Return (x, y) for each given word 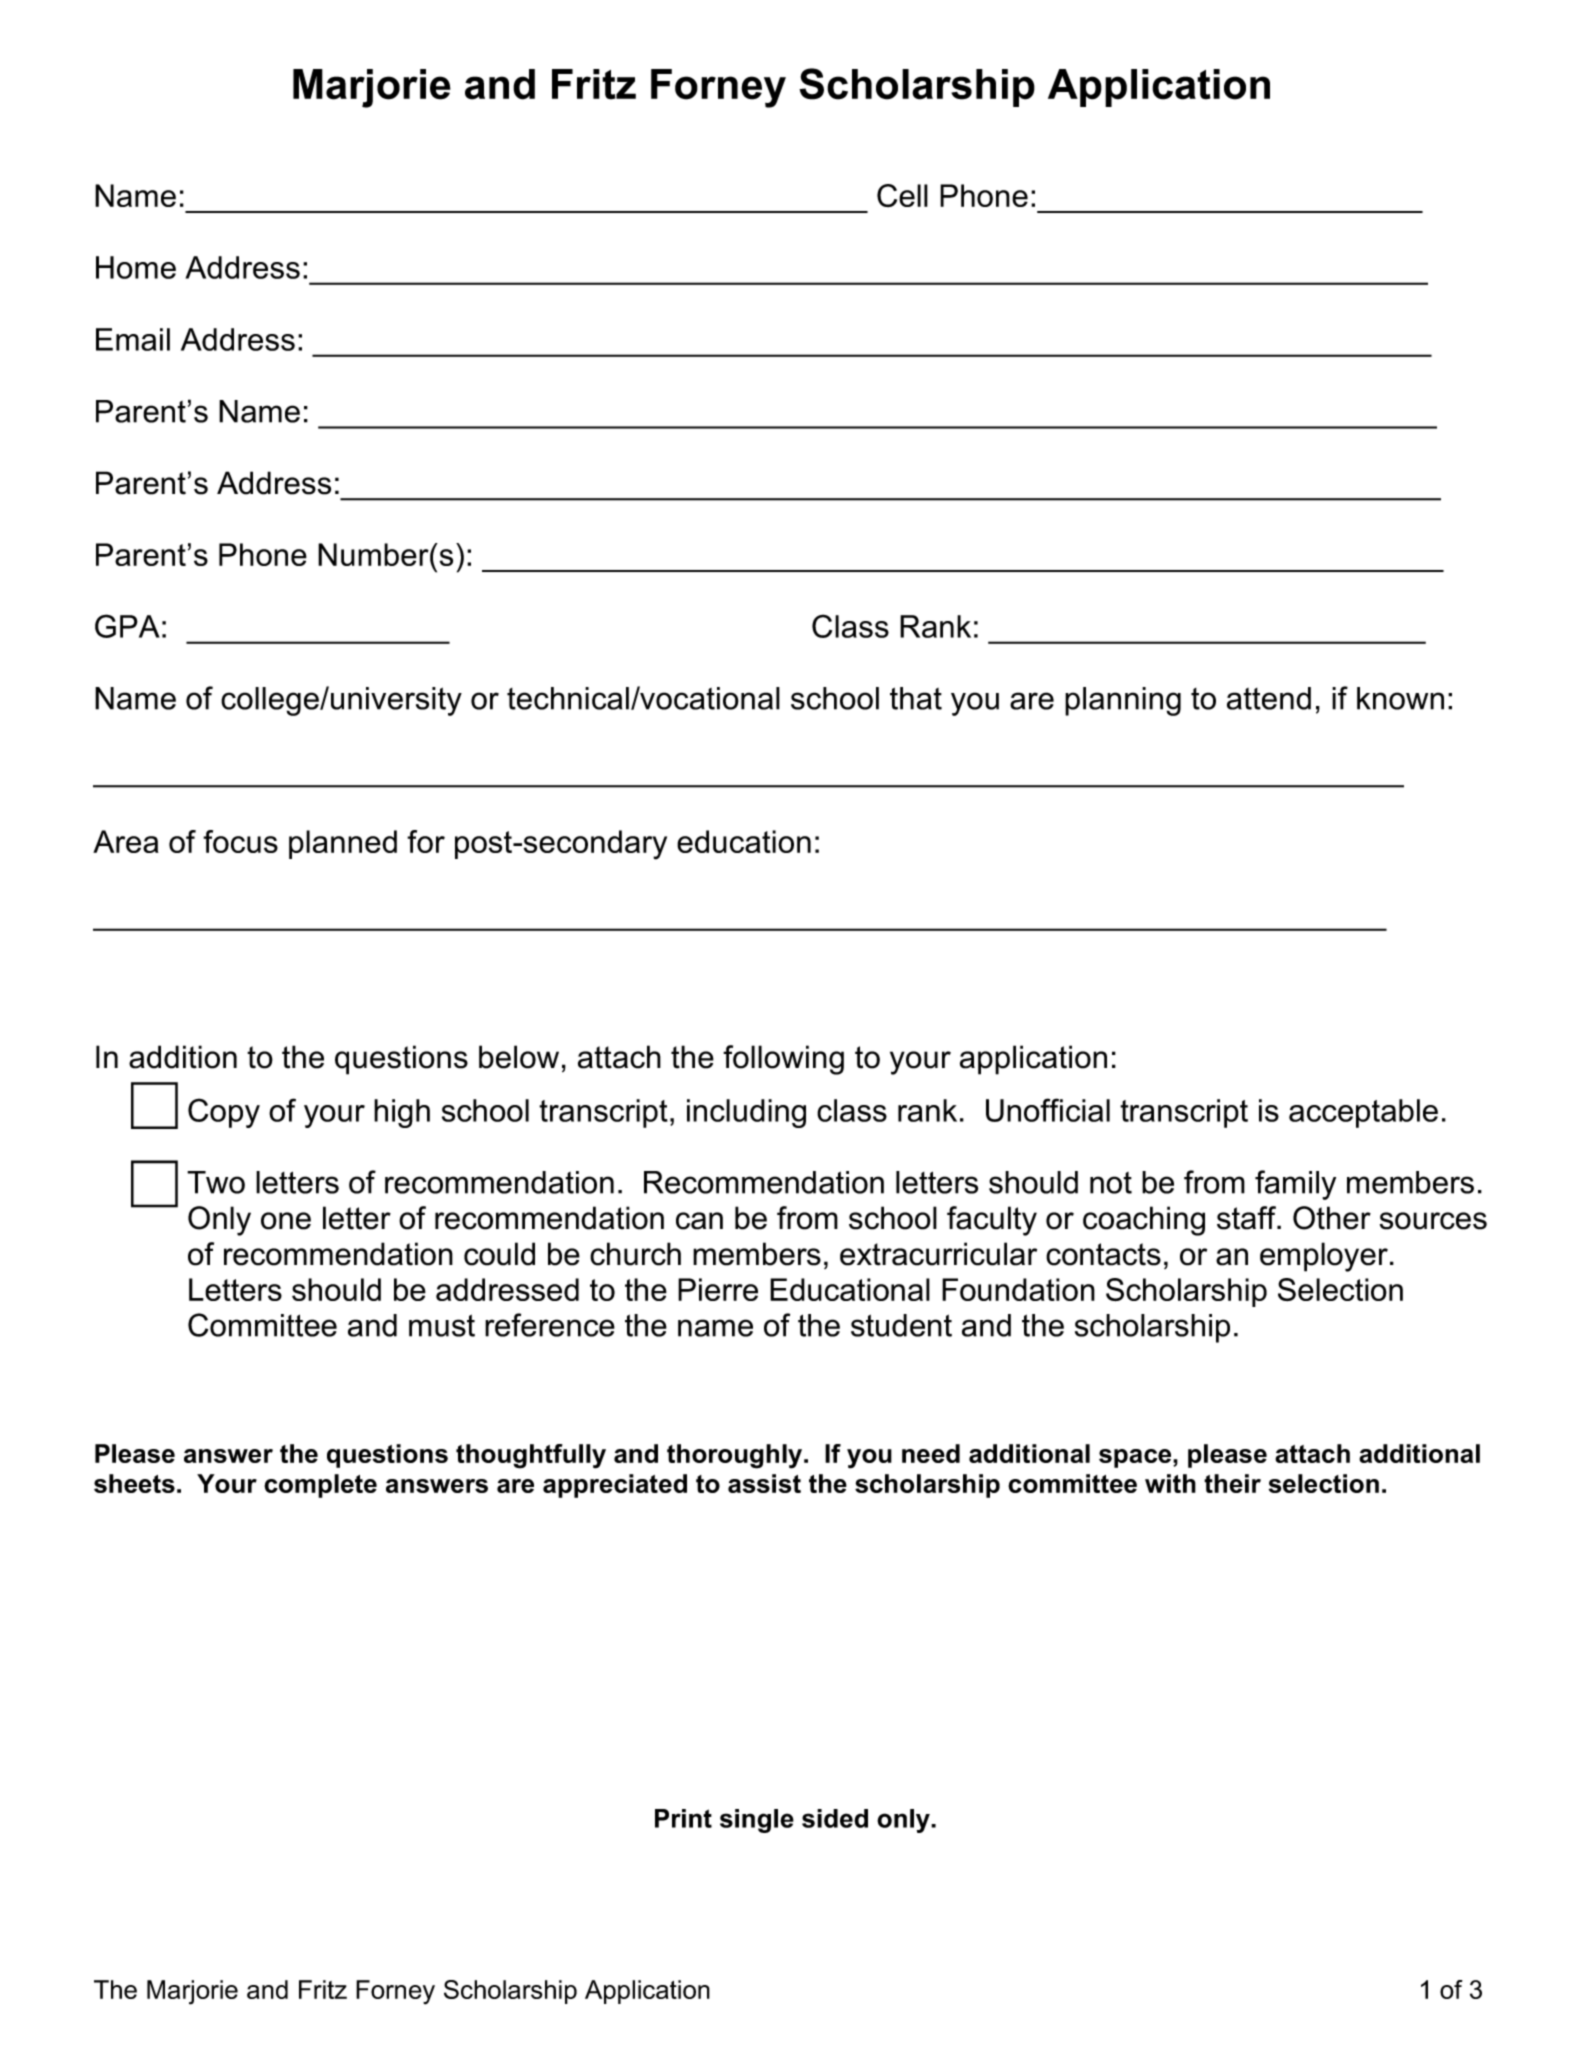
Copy (224, 1113)
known (1400, 698)
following (783, 1060)
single (757, 1821)
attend (1269, 698)
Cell (902, 195)
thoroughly (736, 1456)
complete (320, 1486)
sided (835, 1818)
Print (683, 1818)
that (916, 698)
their (1232, 1483)
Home (136, 267)
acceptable (1363, 1113)
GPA (127, 626)
